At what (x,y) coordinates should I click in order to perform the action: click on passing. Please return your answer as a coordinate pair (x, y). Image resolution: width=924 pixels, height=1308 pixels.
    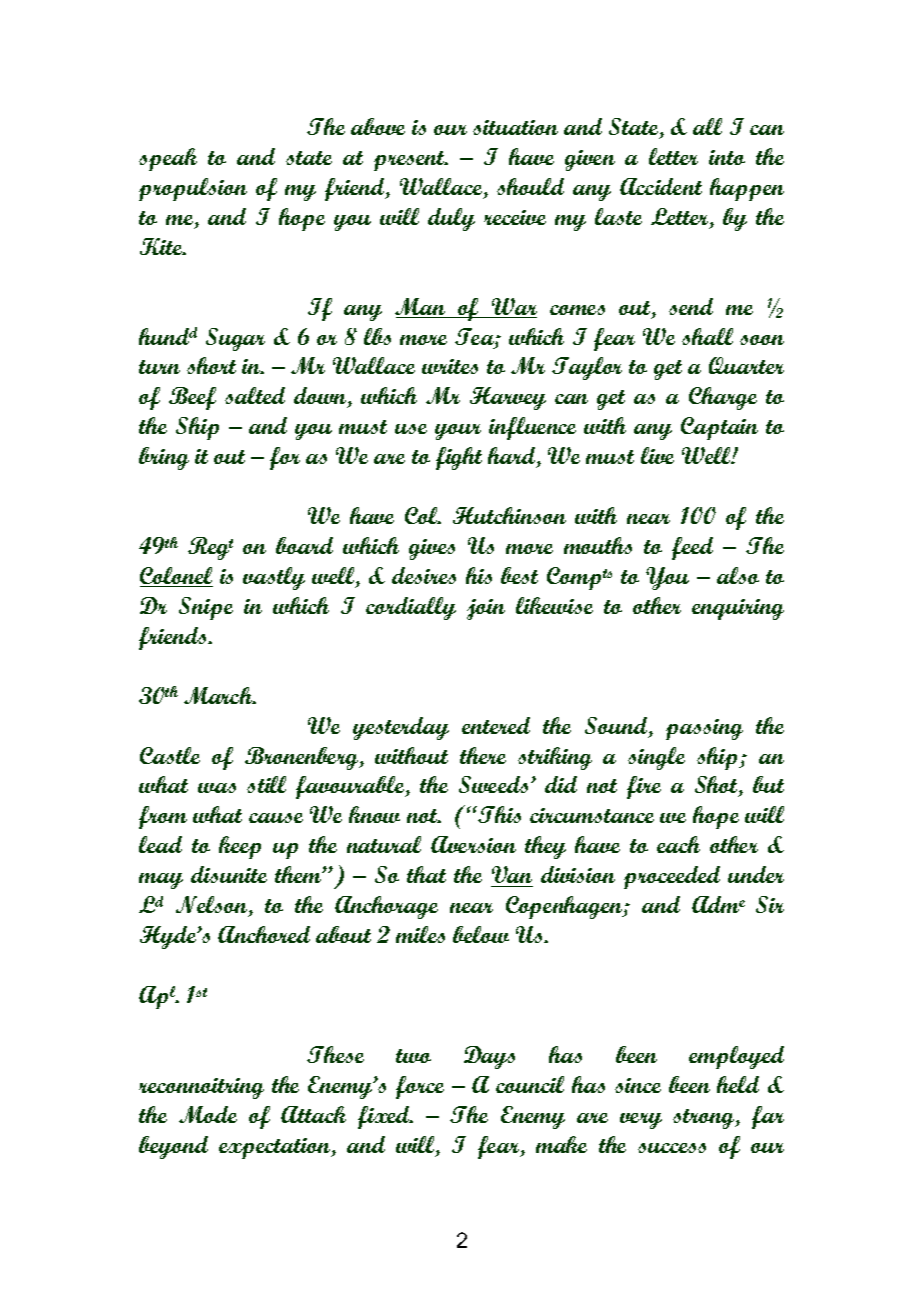
    Looking at the image, I should click on (704, 729).
